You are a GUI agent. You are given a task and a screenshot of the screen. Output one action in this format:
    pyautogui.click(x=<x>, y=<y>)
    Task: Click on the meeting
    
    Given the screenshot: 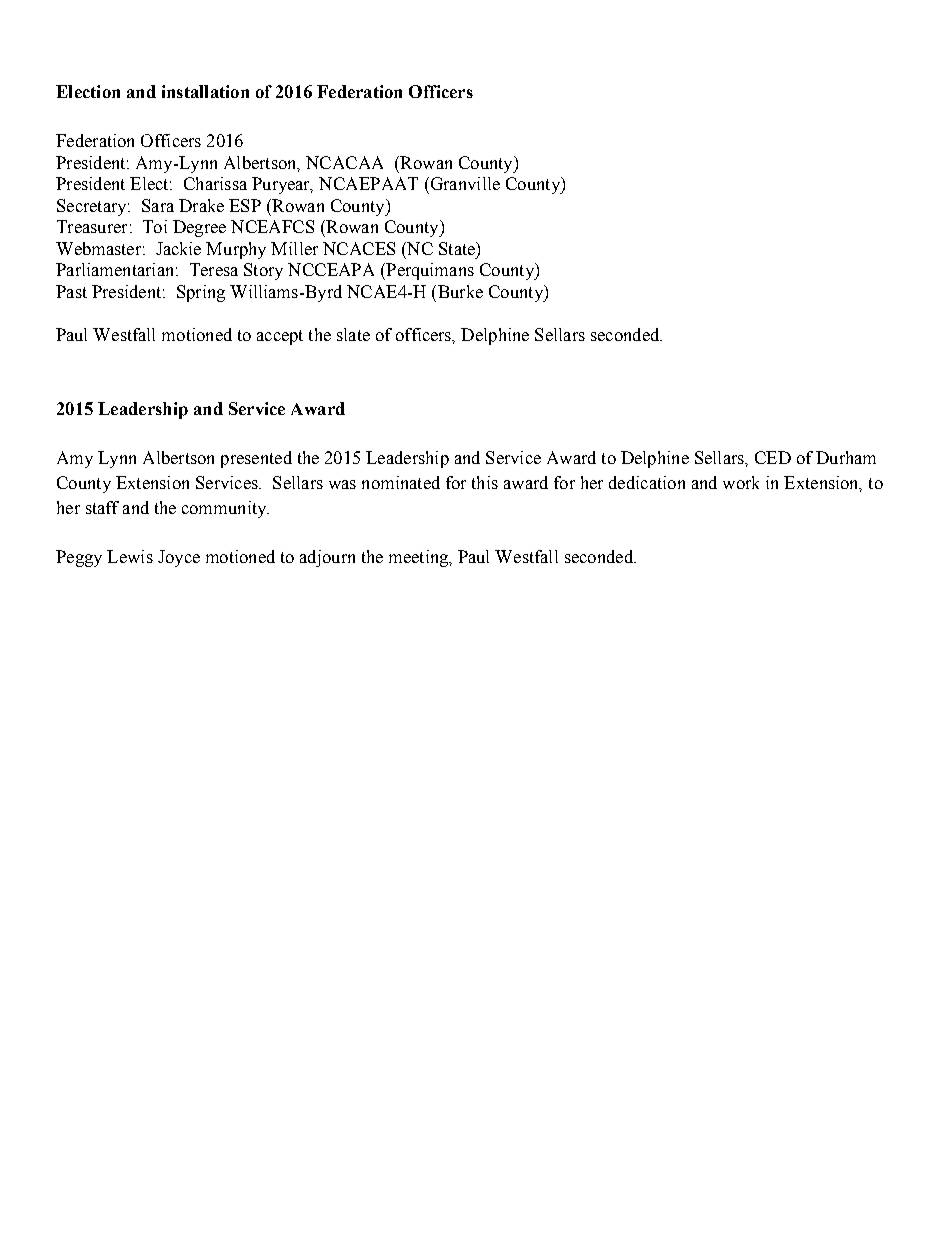 What is the action you would take?
    pyautogui.click(x=420, y=558)
